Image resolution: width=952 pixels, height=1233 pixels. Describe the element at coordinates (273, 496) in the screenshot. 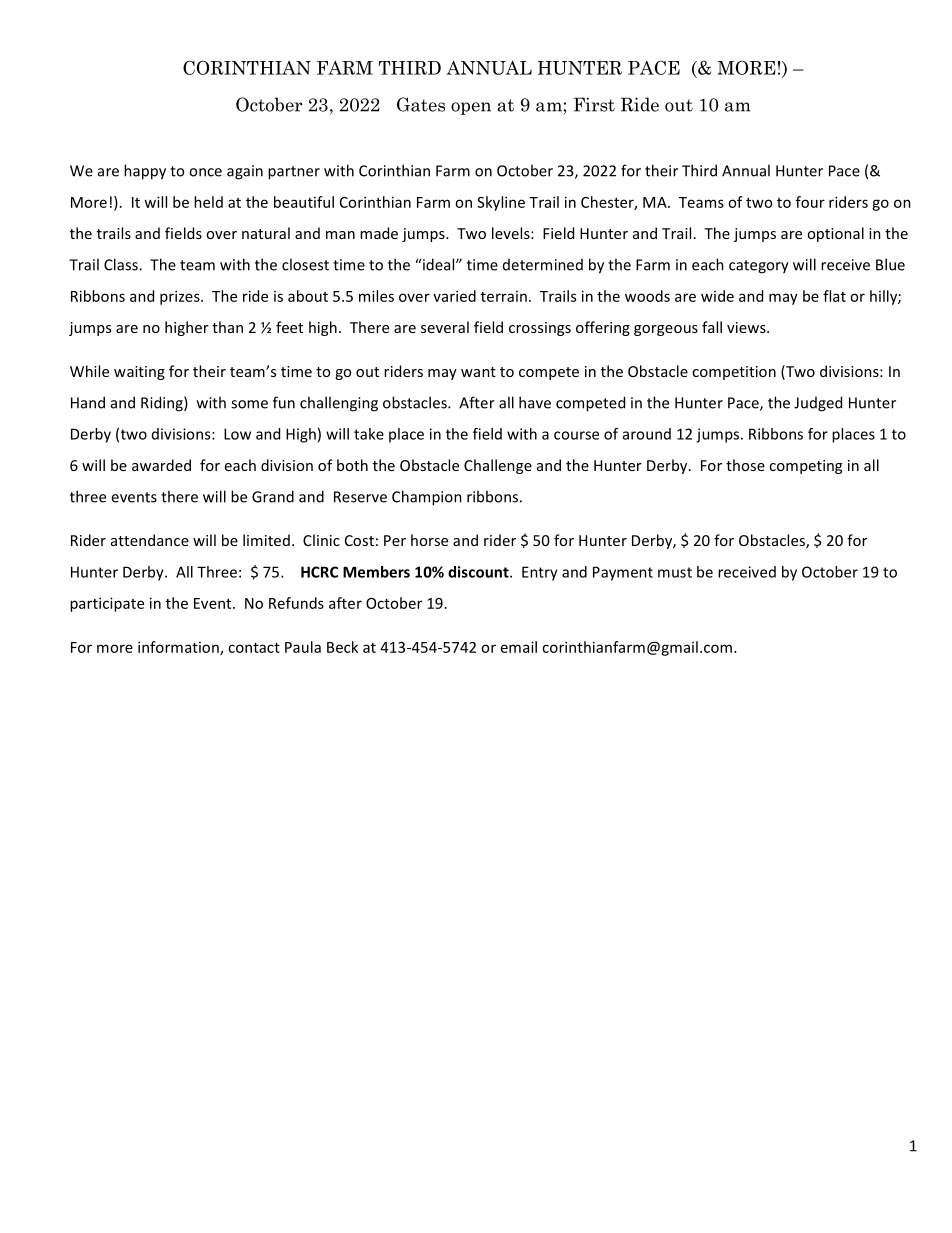

I see `Grand` at that location.
